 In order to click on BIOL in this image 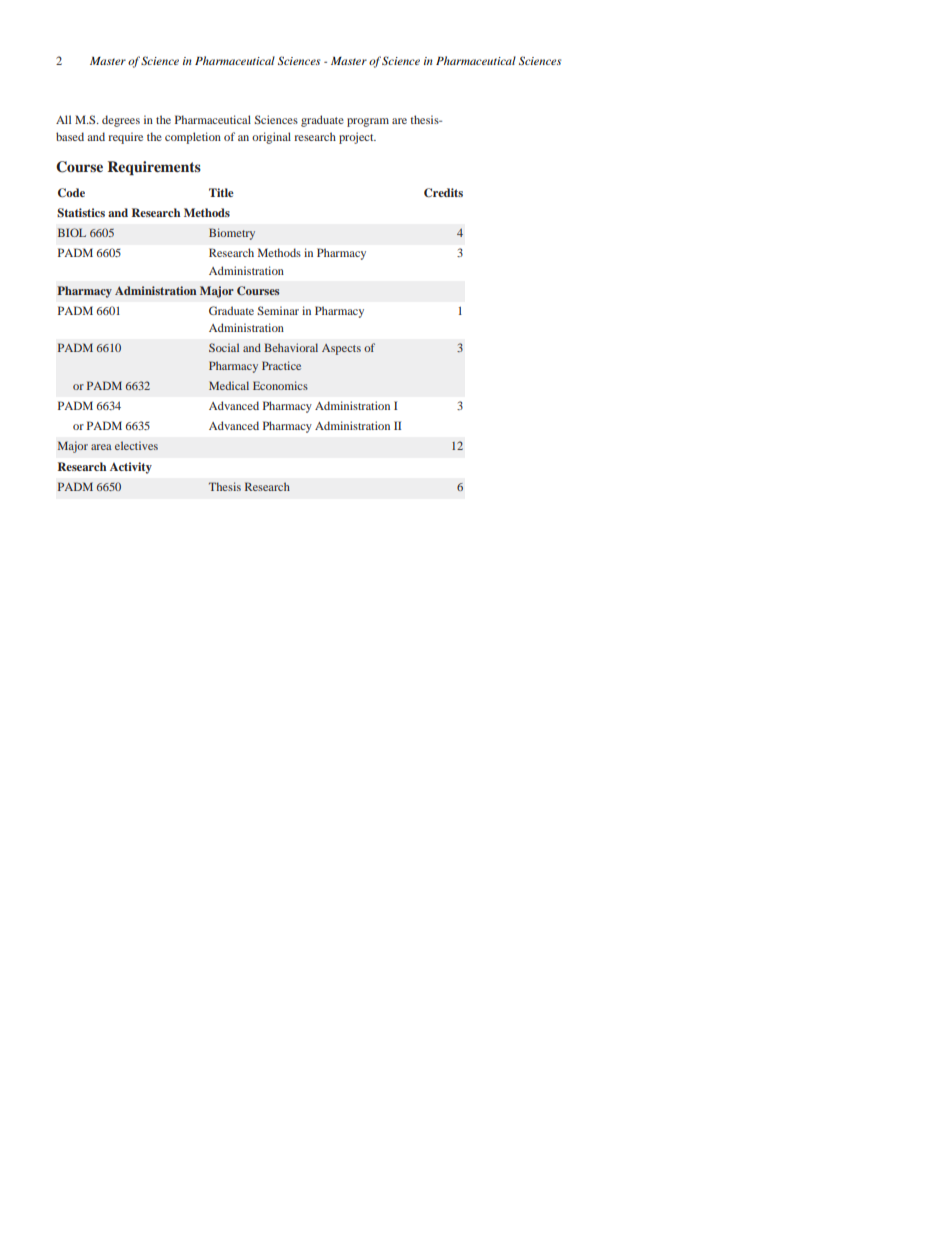, I will do `click(72, 232)`.
